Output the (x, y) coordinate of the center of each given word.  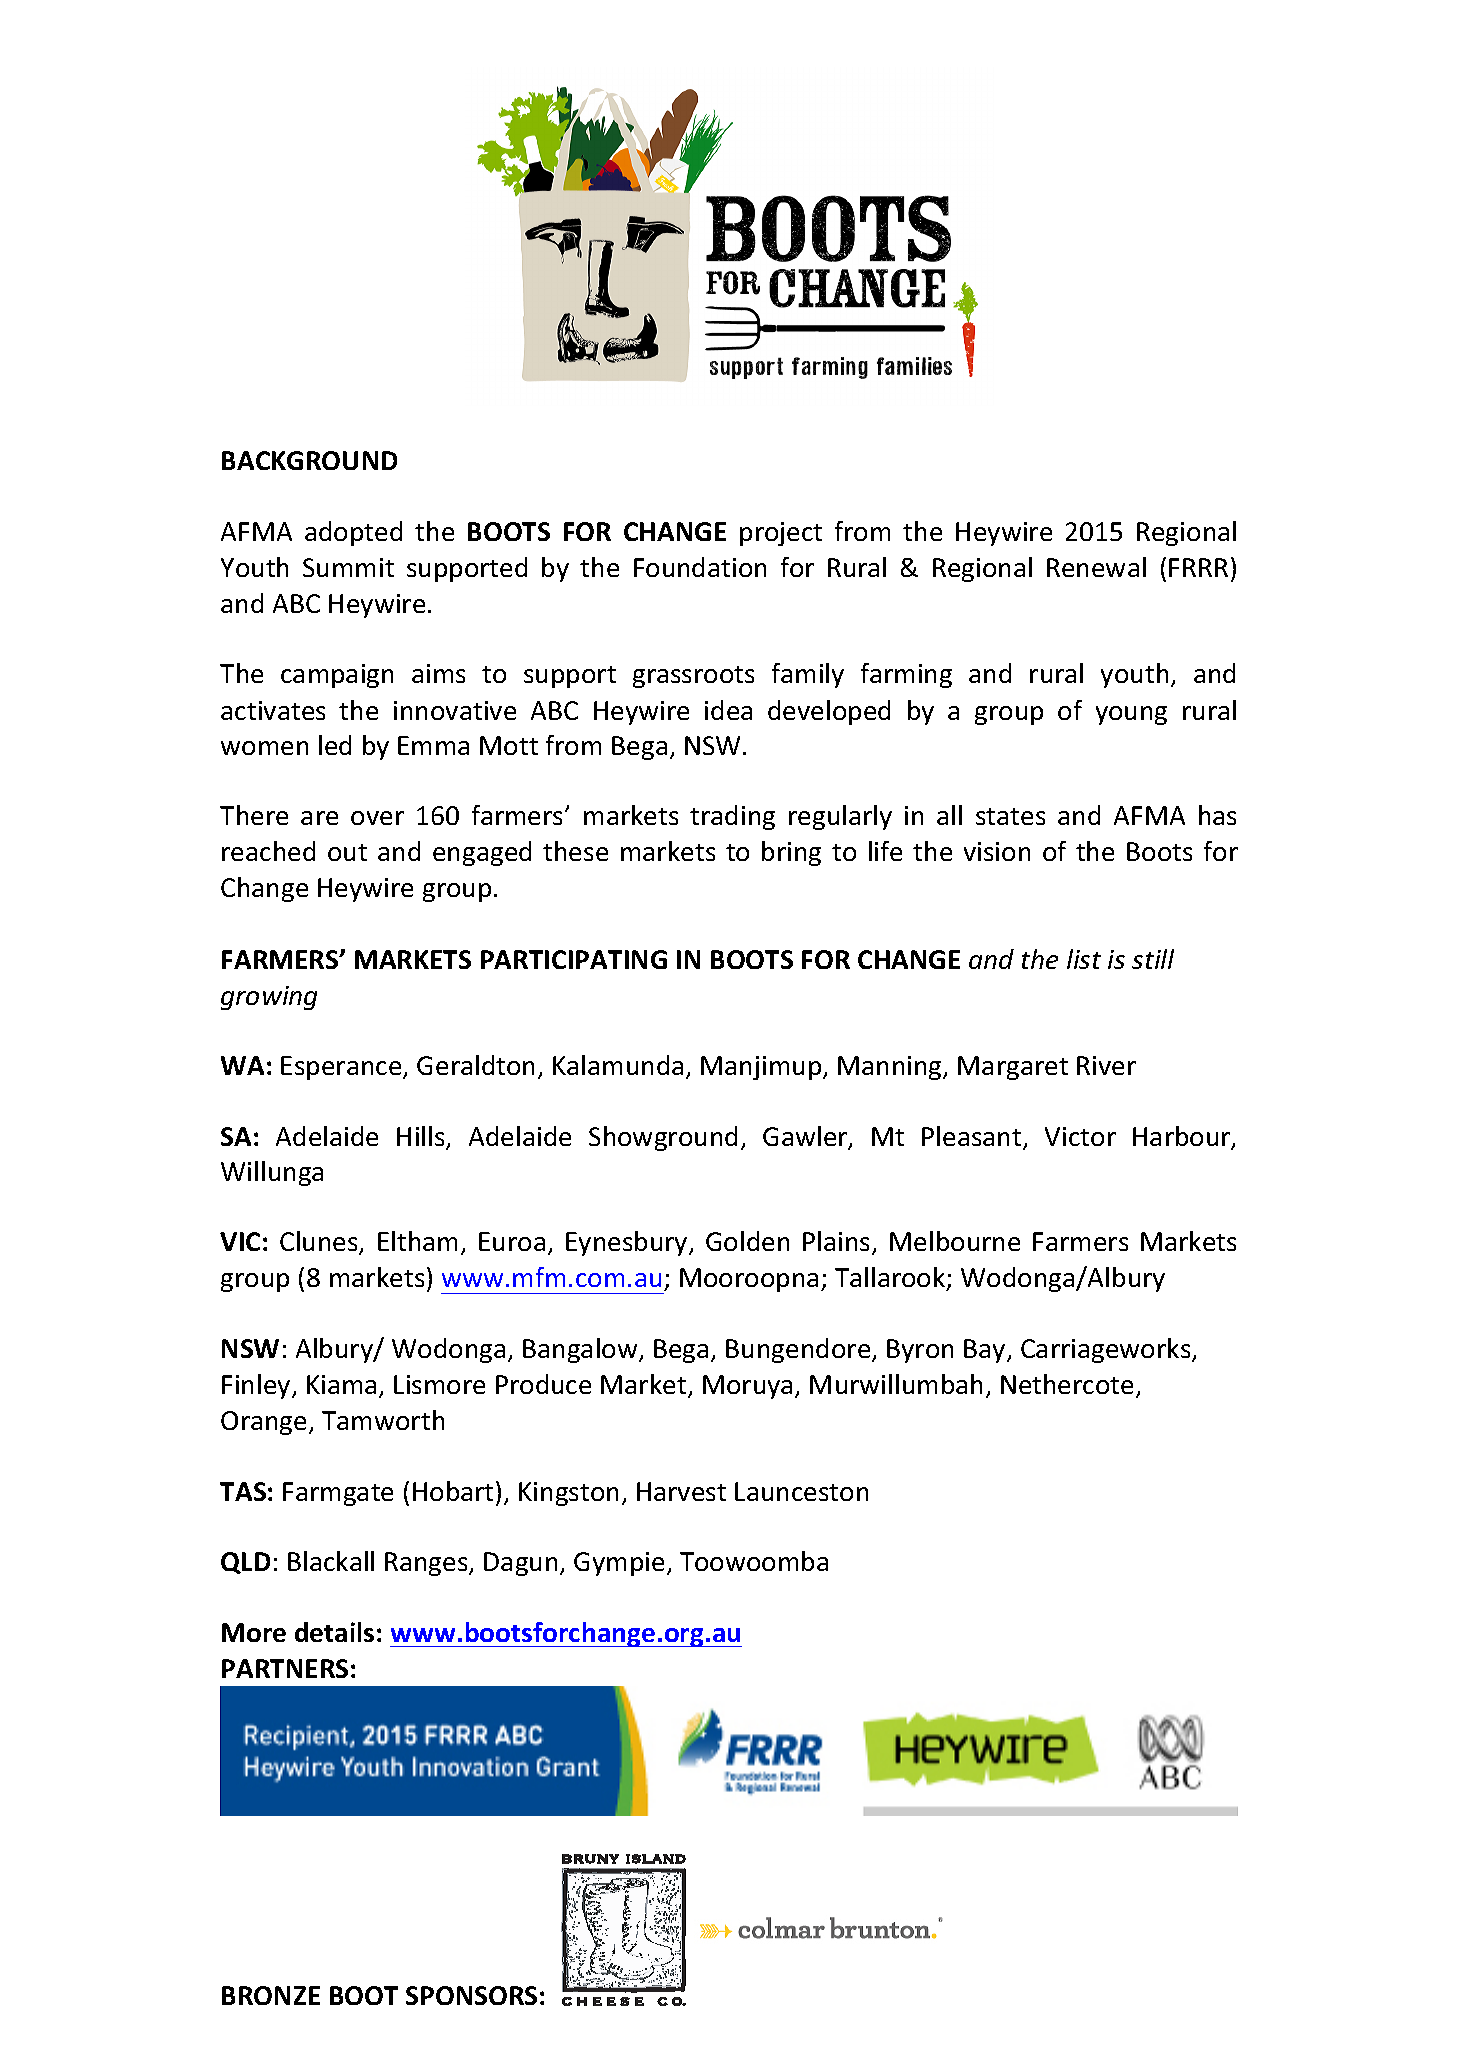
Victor (1080, 1136)
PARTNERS (285, 1668)
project (781, 534)
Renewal (1096, 567)
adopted (353, 533)
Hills (422, 1137)
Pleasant (973, 1137)
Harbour (1183, 1137)
